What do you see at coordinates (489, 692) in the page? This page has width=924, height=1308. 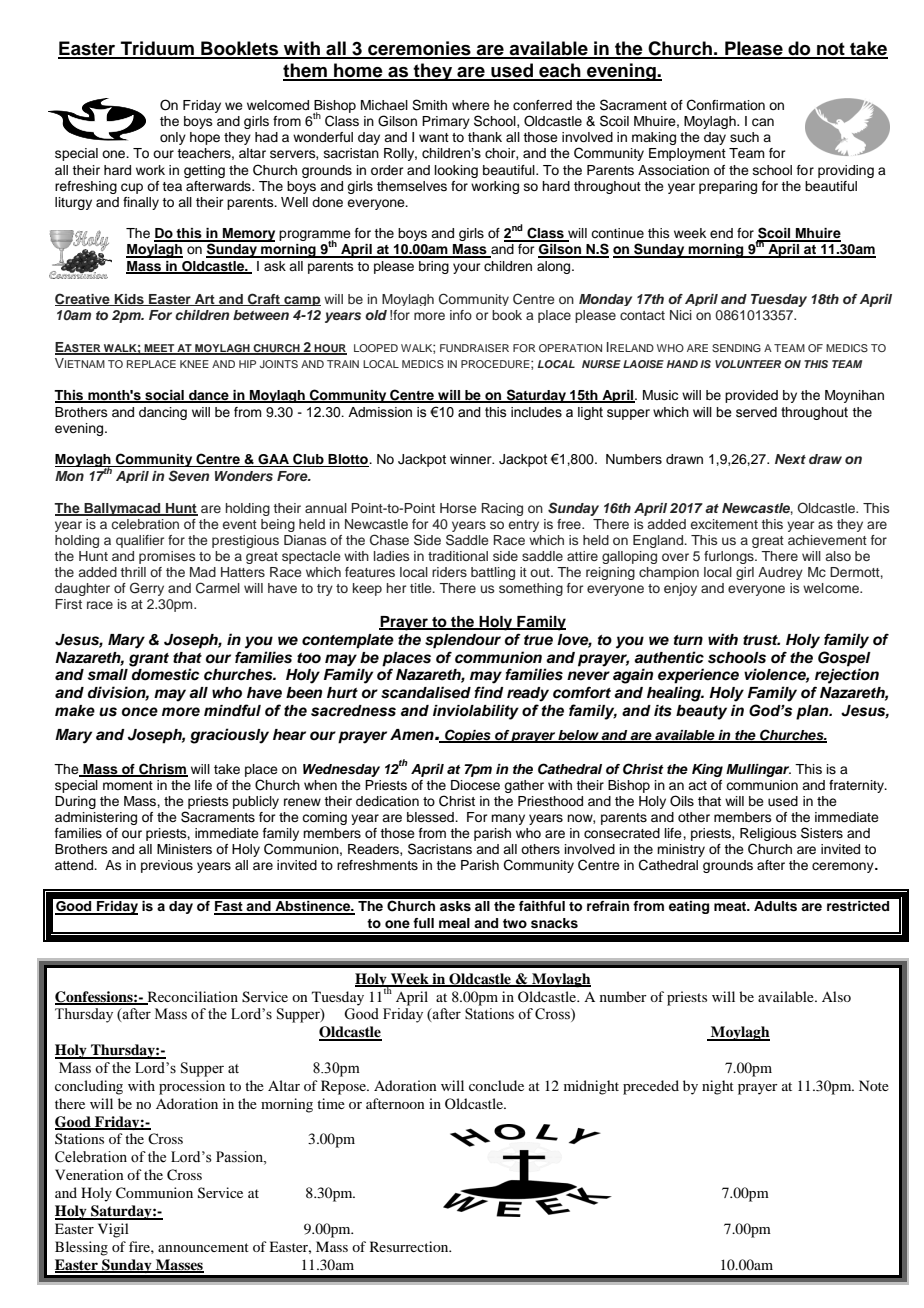 I see `find` at bounding box center [489, 692].
